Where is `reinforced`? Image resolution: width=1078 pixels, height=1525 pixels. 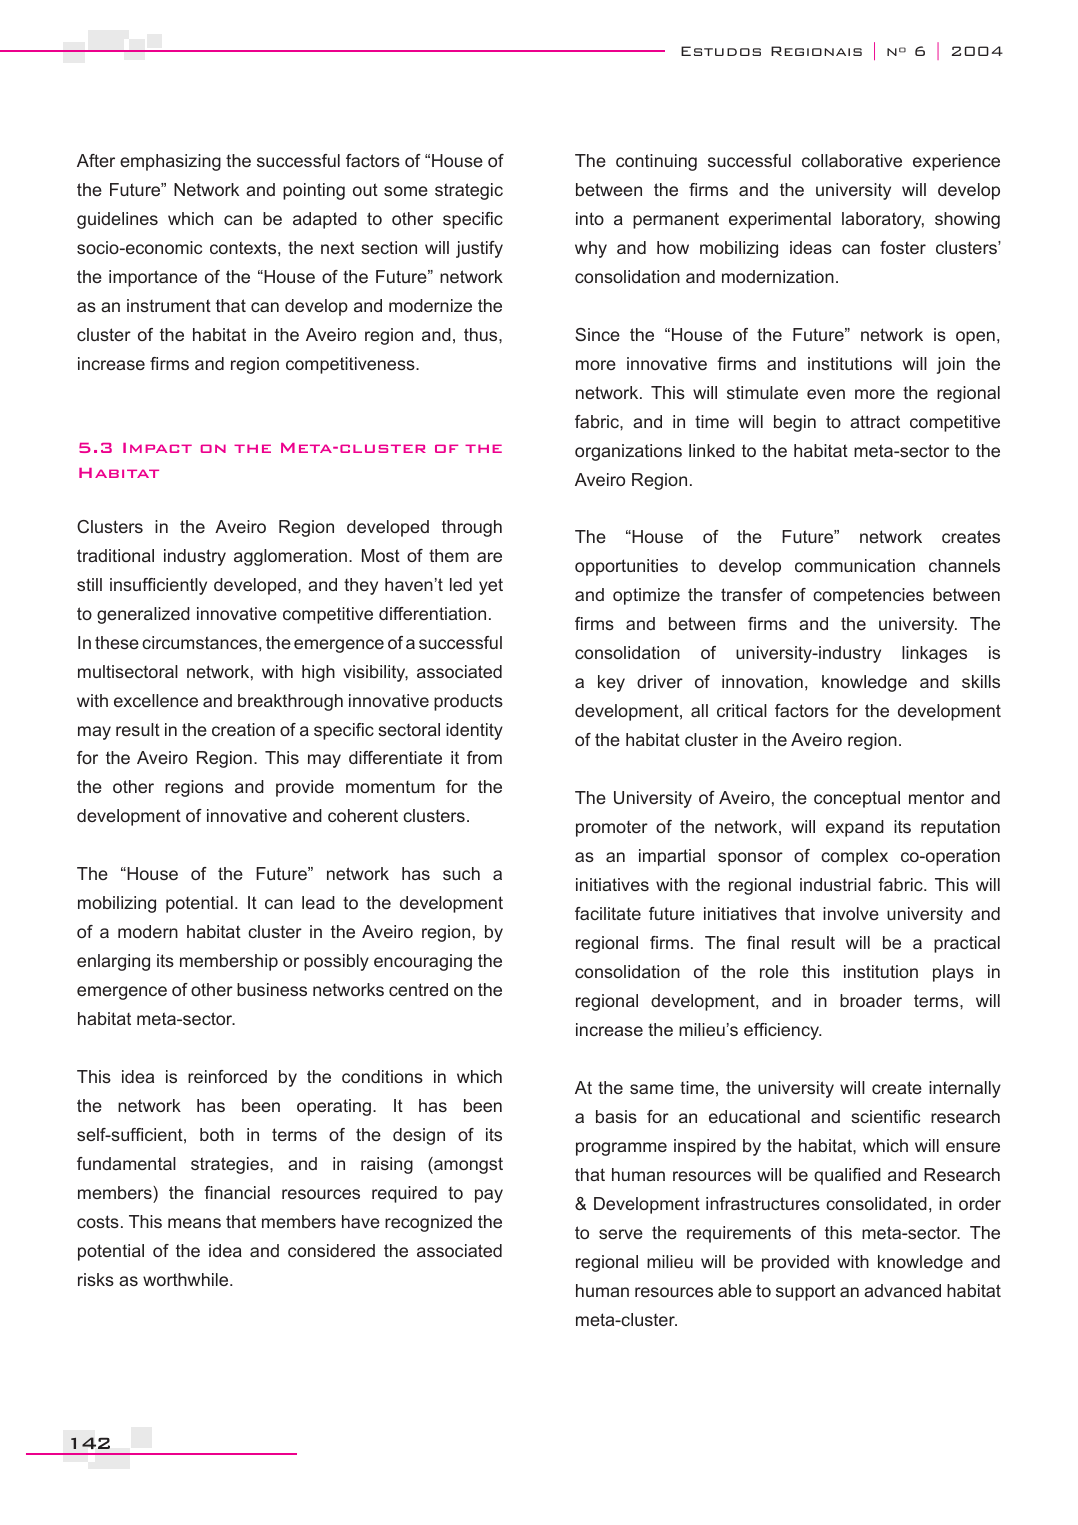 reinforced is located at coordinates (227, 1076).
